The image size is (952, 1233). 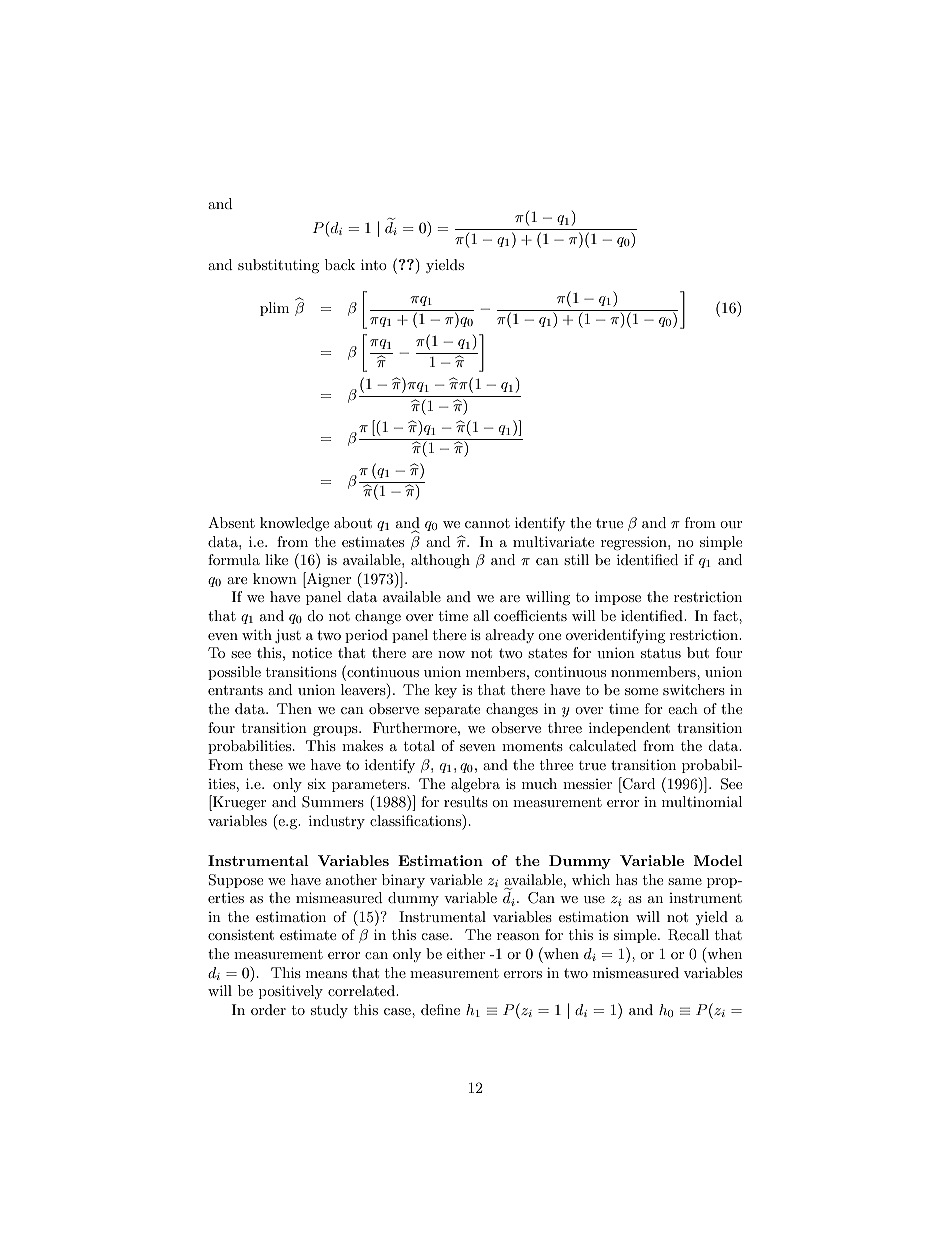 I want to click on substituting, so click(x=278, y=266).
